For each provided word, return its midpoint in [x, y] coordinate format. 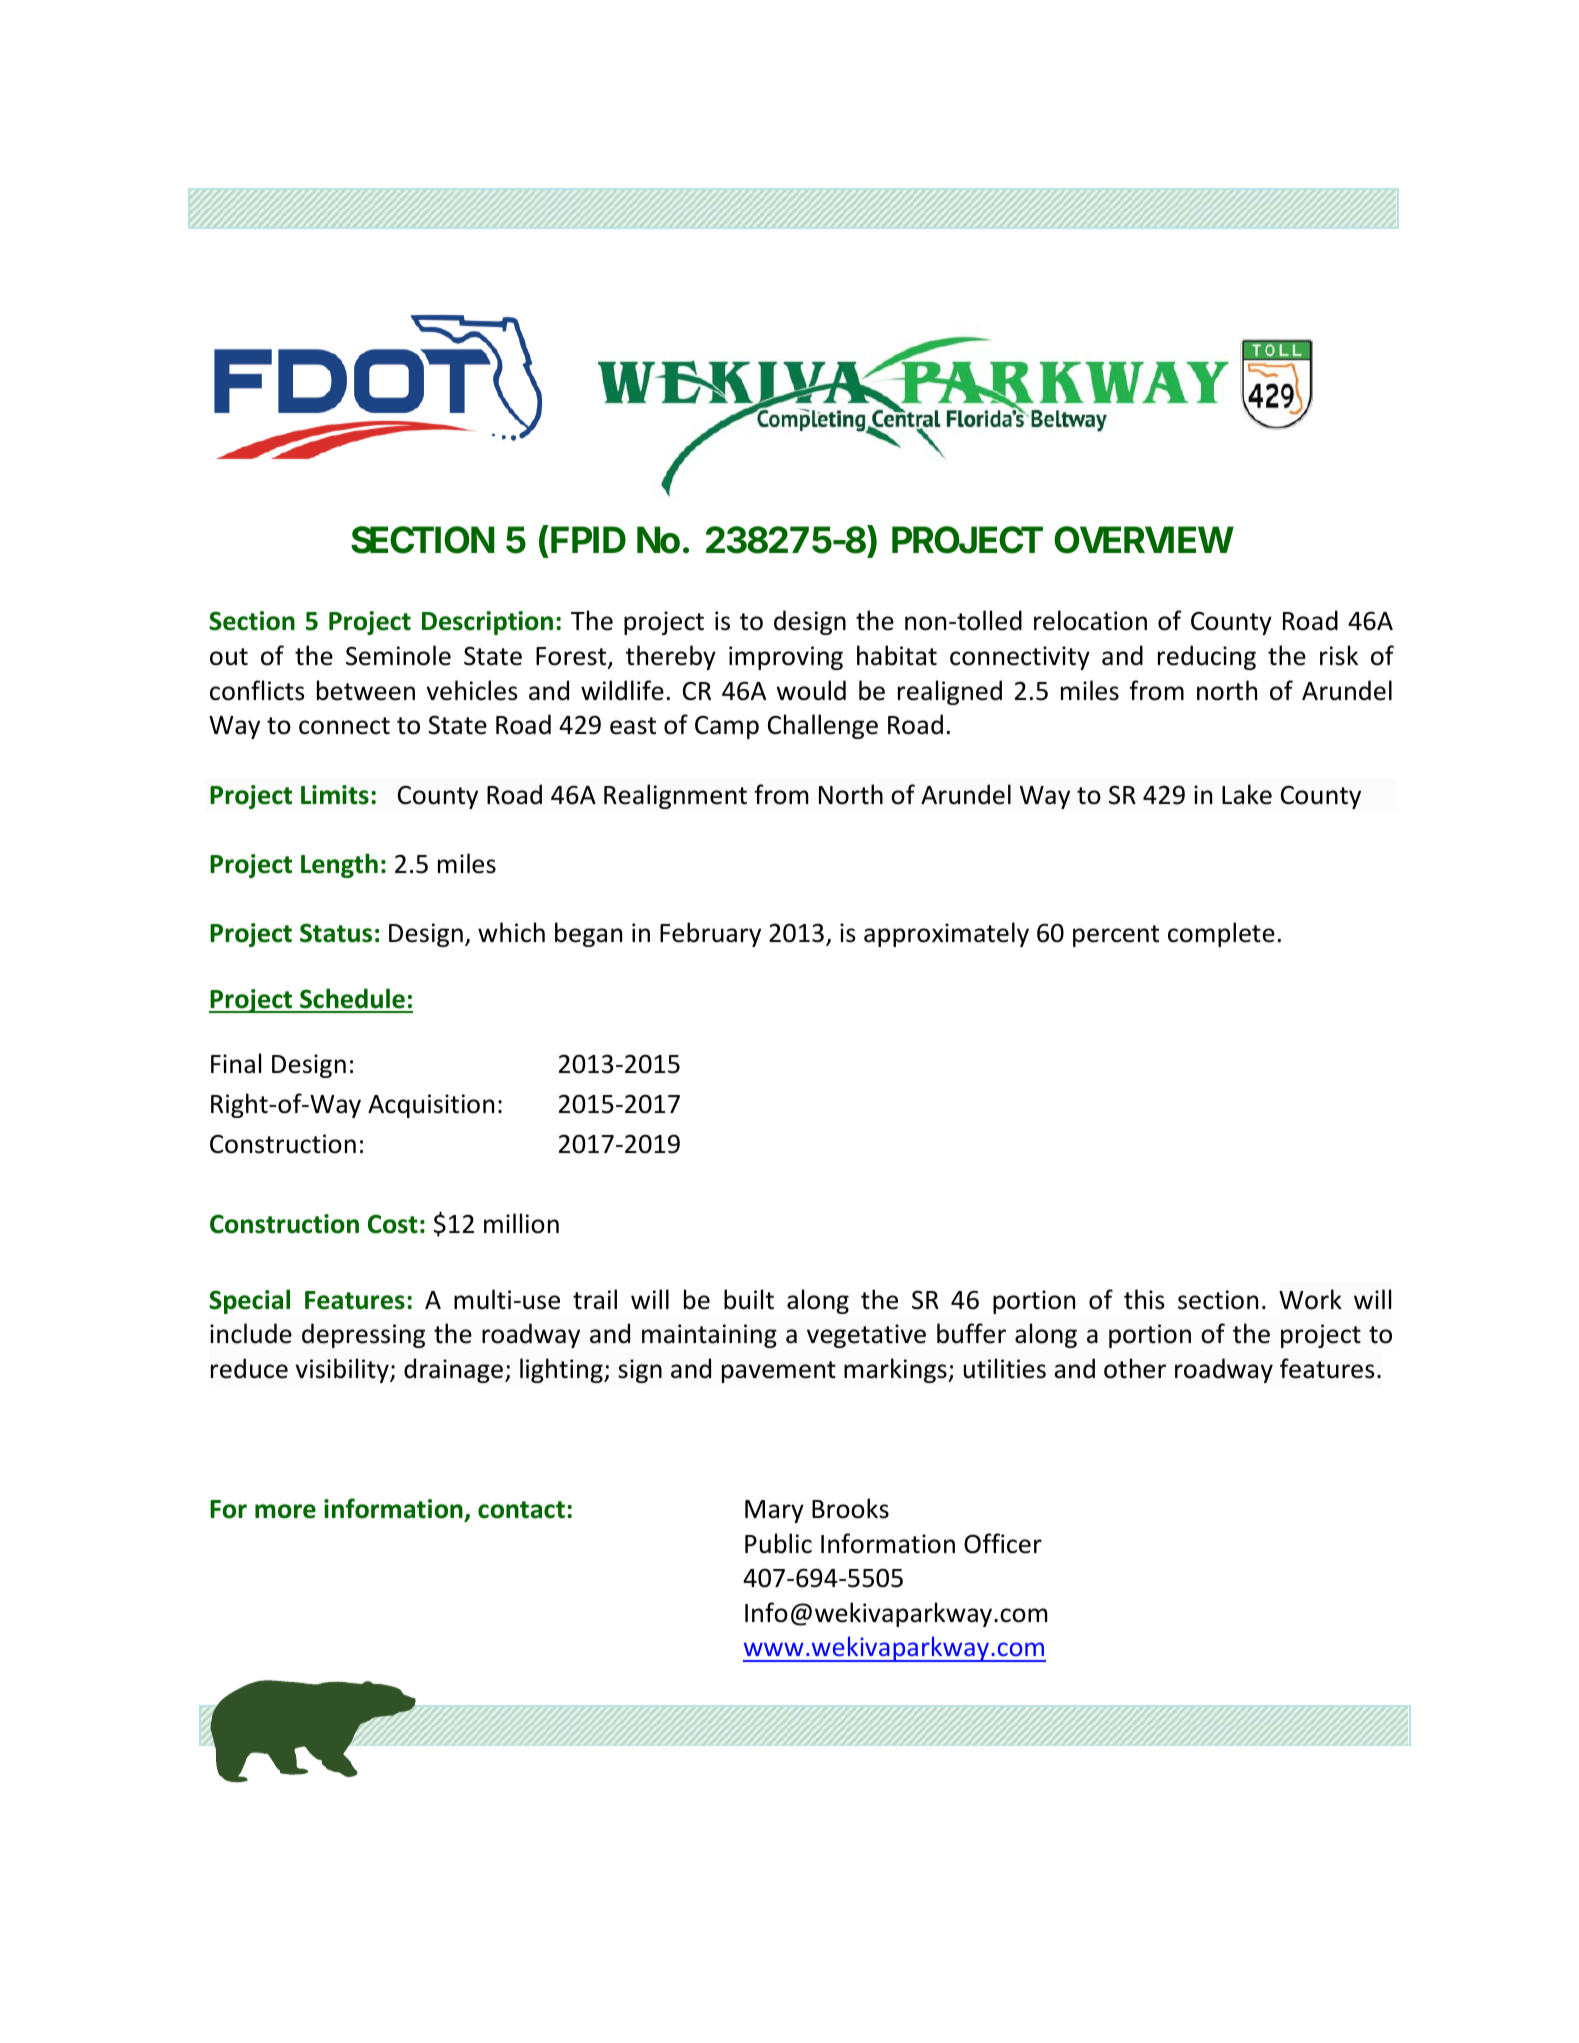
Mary [774, 1511]
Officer [1003, 1543]
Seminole [398, 655]
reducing [1207, 657]
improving [786, 658]
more [285, 1511]
